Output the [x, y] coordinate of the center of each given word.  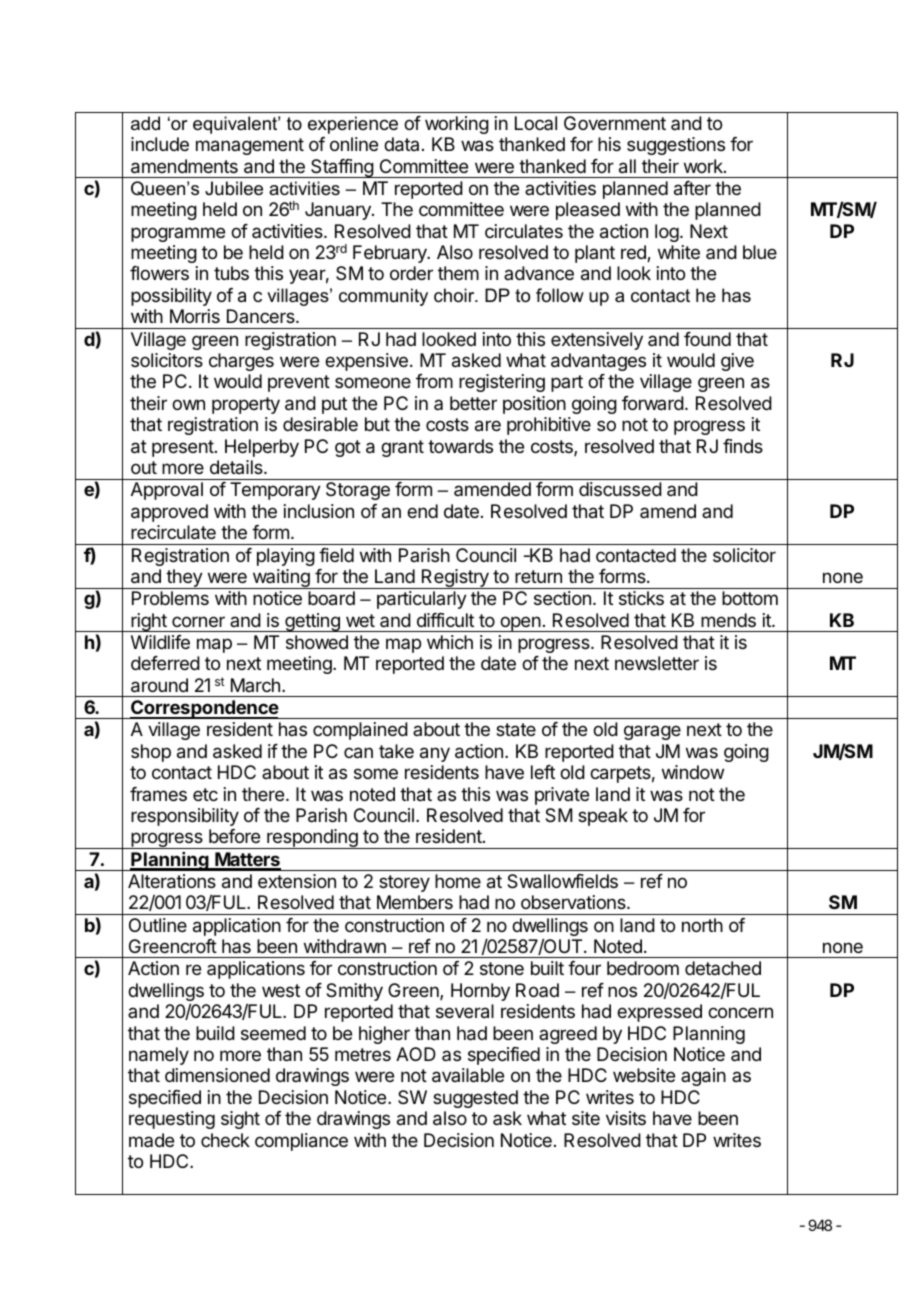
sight [240, 1120]
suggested [475, 1099]
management [250, 146]
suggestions [676, 146]
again [703, 1077]
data [401, 144]
